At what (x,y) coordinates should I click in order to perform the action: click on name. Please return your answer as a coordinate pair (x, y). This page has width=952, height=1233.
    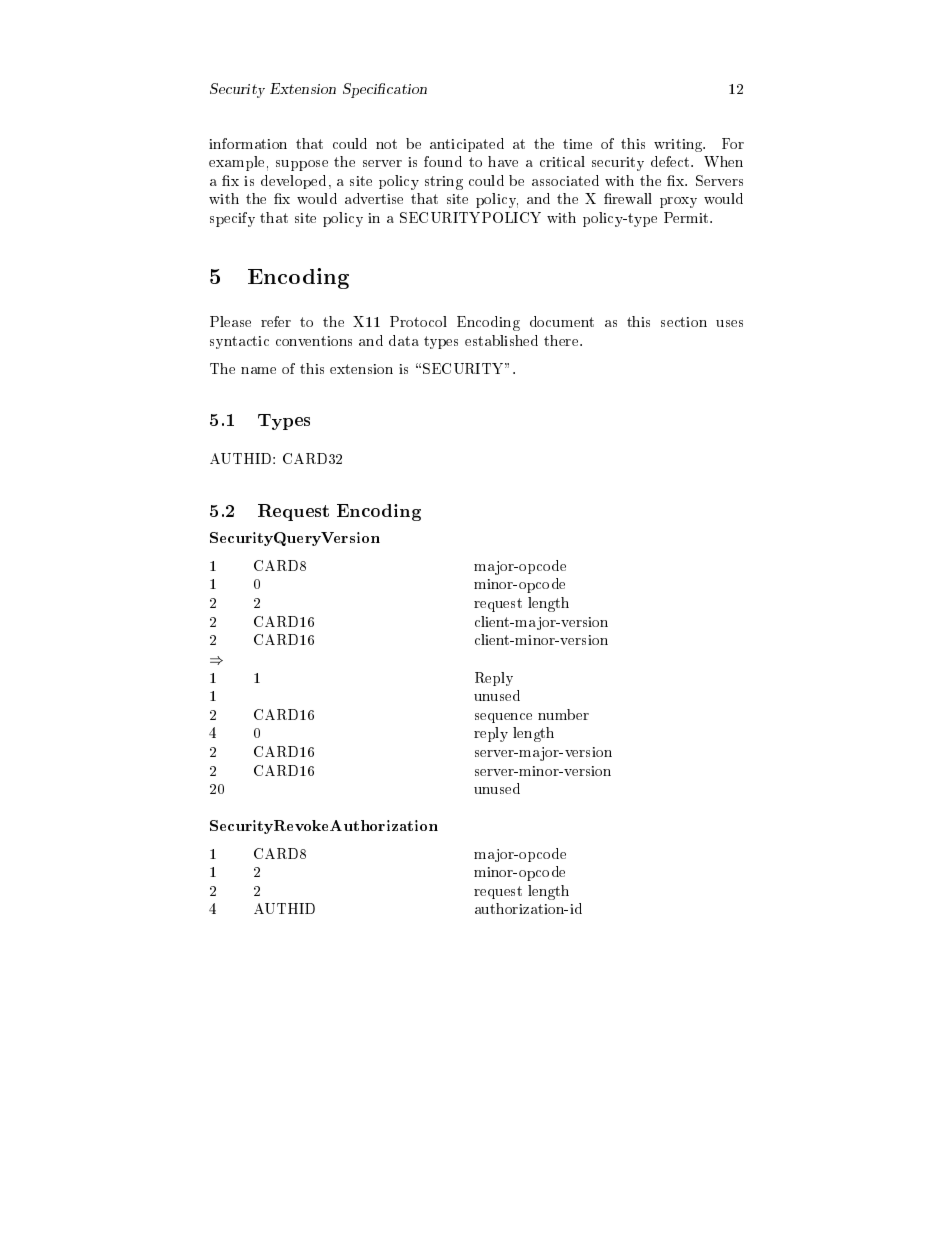
    Looking at the image, I should click on (258, 370).
